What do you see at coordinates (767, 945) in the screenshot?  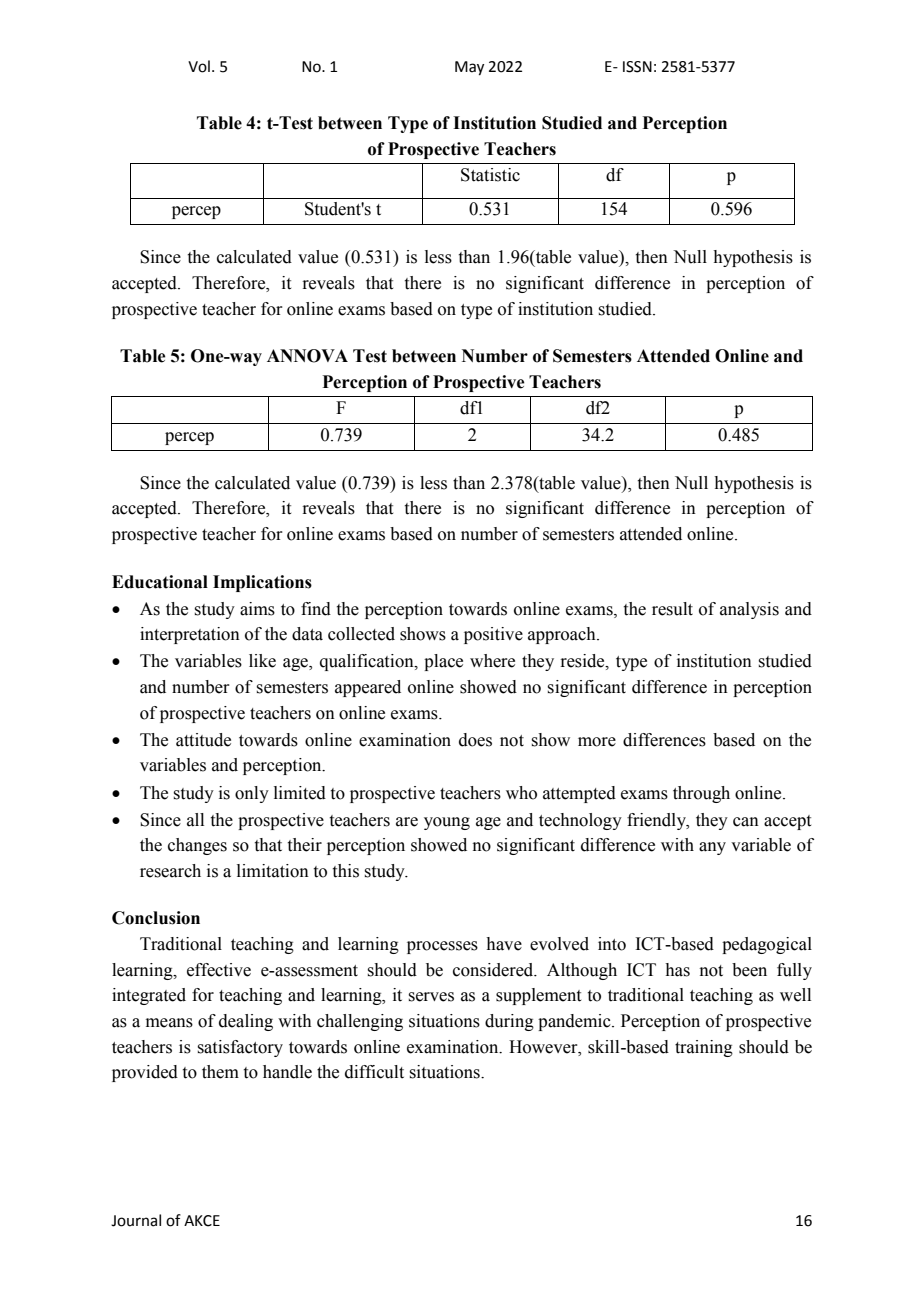 I see `pedagogical` at bounding box center [767, 945].
